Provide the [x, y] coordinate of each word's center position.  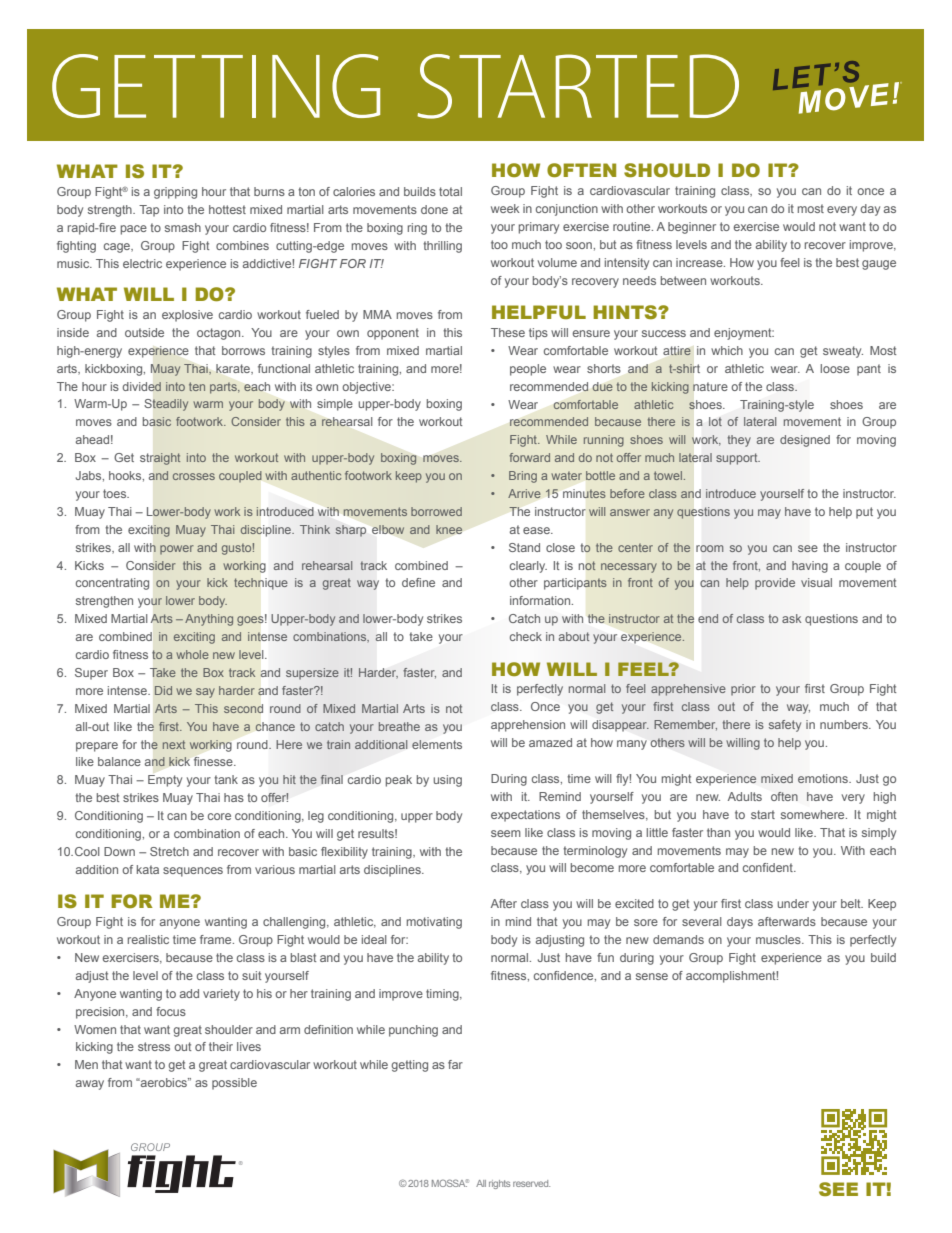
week [505, 208]
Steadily [166, 405]
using [447, 781]
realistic [148, 939]
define [418, 582]
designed [805, 441]
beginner [692, 228]
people [528, 370]
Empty [165, 781]
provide [775, 584]
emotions [824, 778]
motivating [434, 923]
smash [183, 227]
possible [234, 1084]
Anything [209, 620]
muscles [779, 939]
